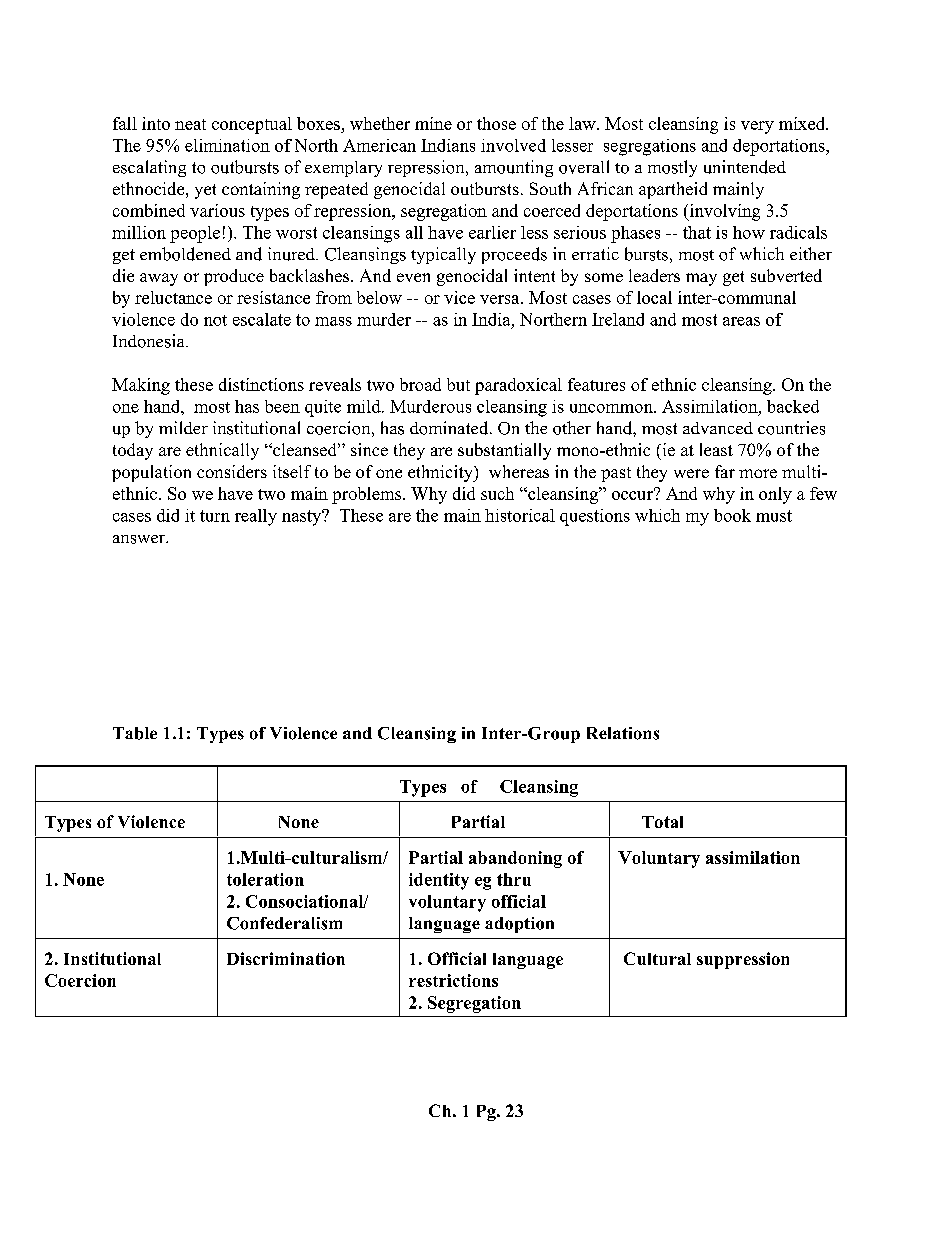 The height and width of the screenshot is (1233, 952). What do you see at coordinates (662, 822) in the screenshot?
I see `Total` at bounding box center [662, 822].
